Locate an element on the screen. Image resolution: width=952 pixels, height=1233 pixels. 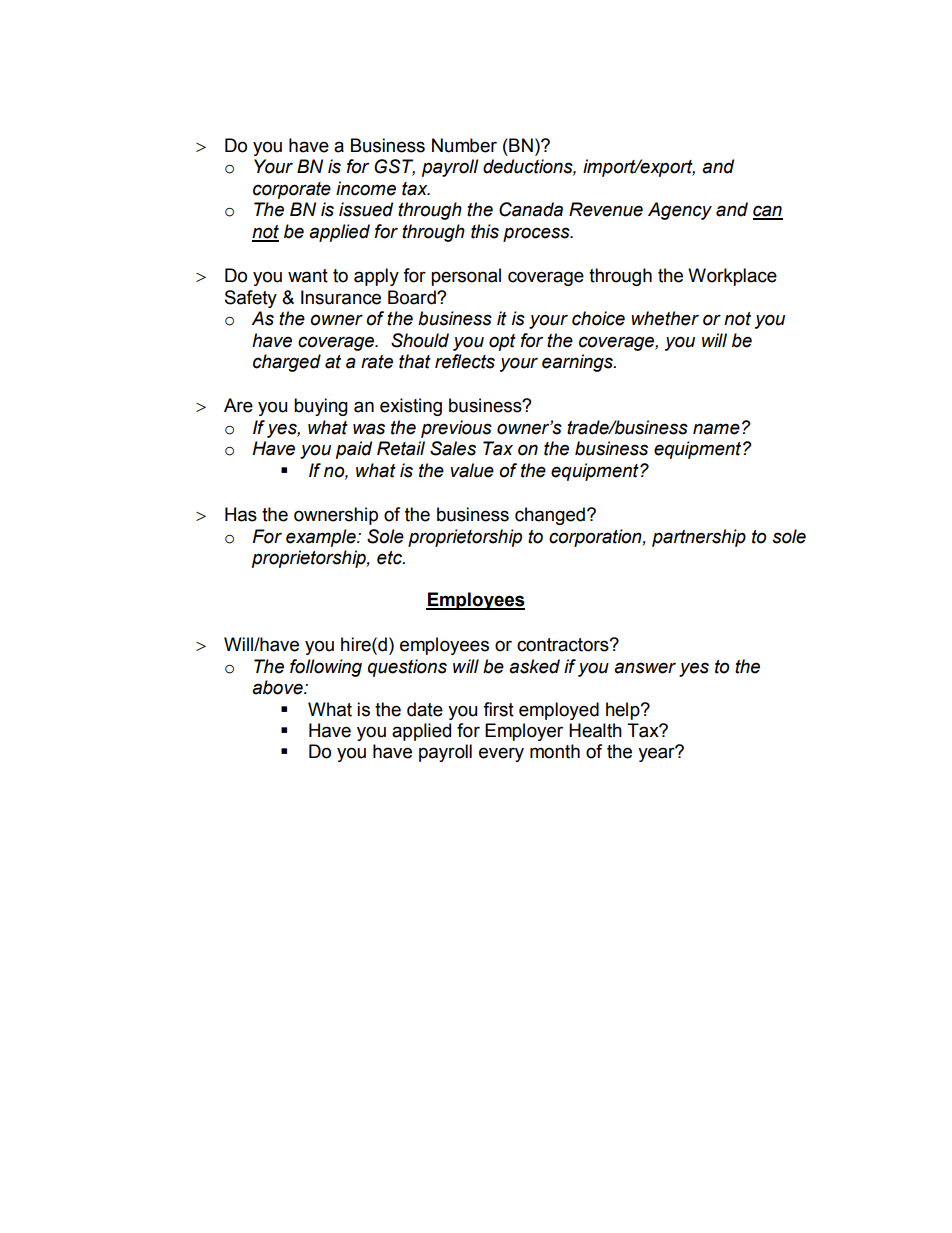
Number is located at coordinates (464, 145).
